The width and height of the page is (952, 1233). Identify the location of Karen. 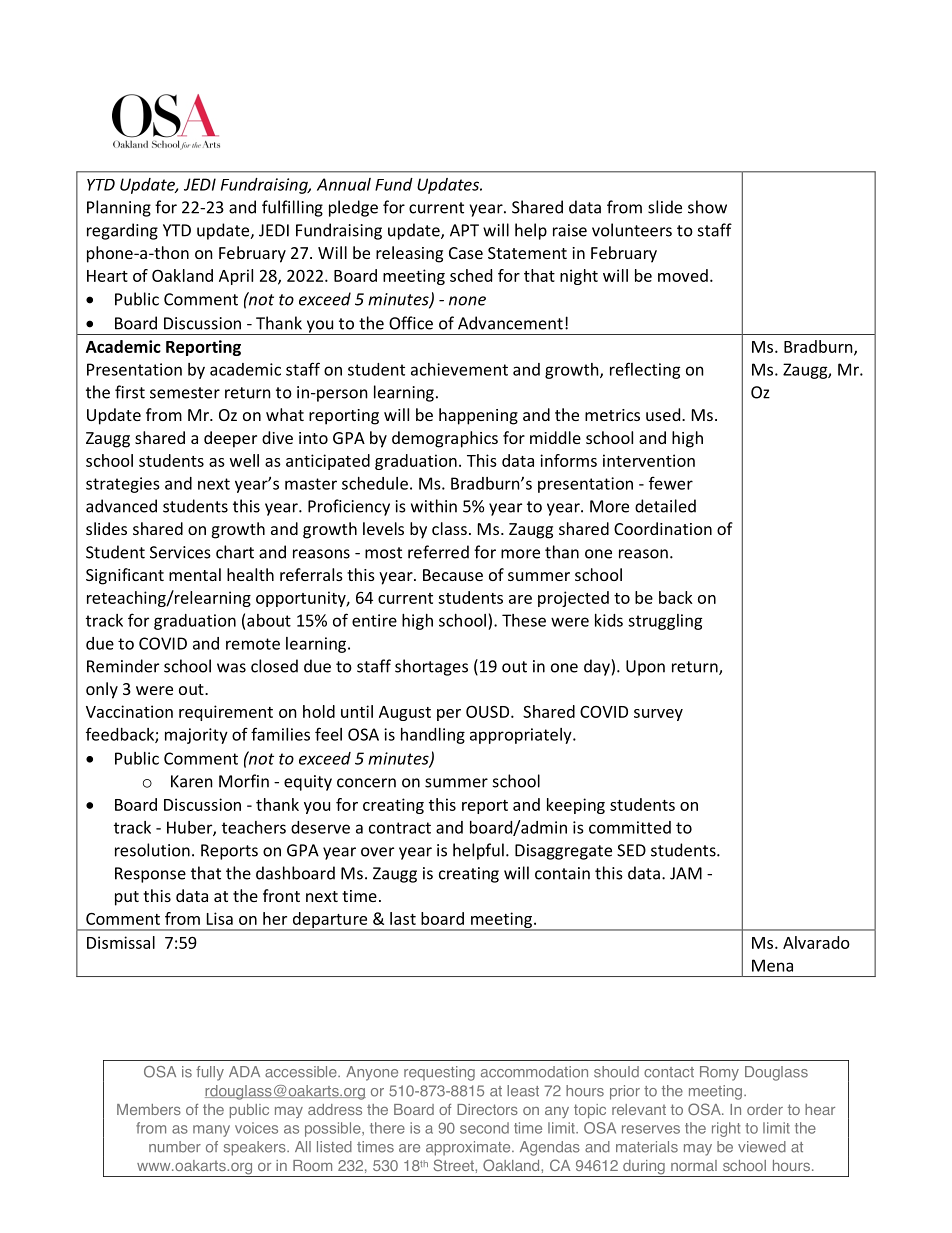
(192, 781).
